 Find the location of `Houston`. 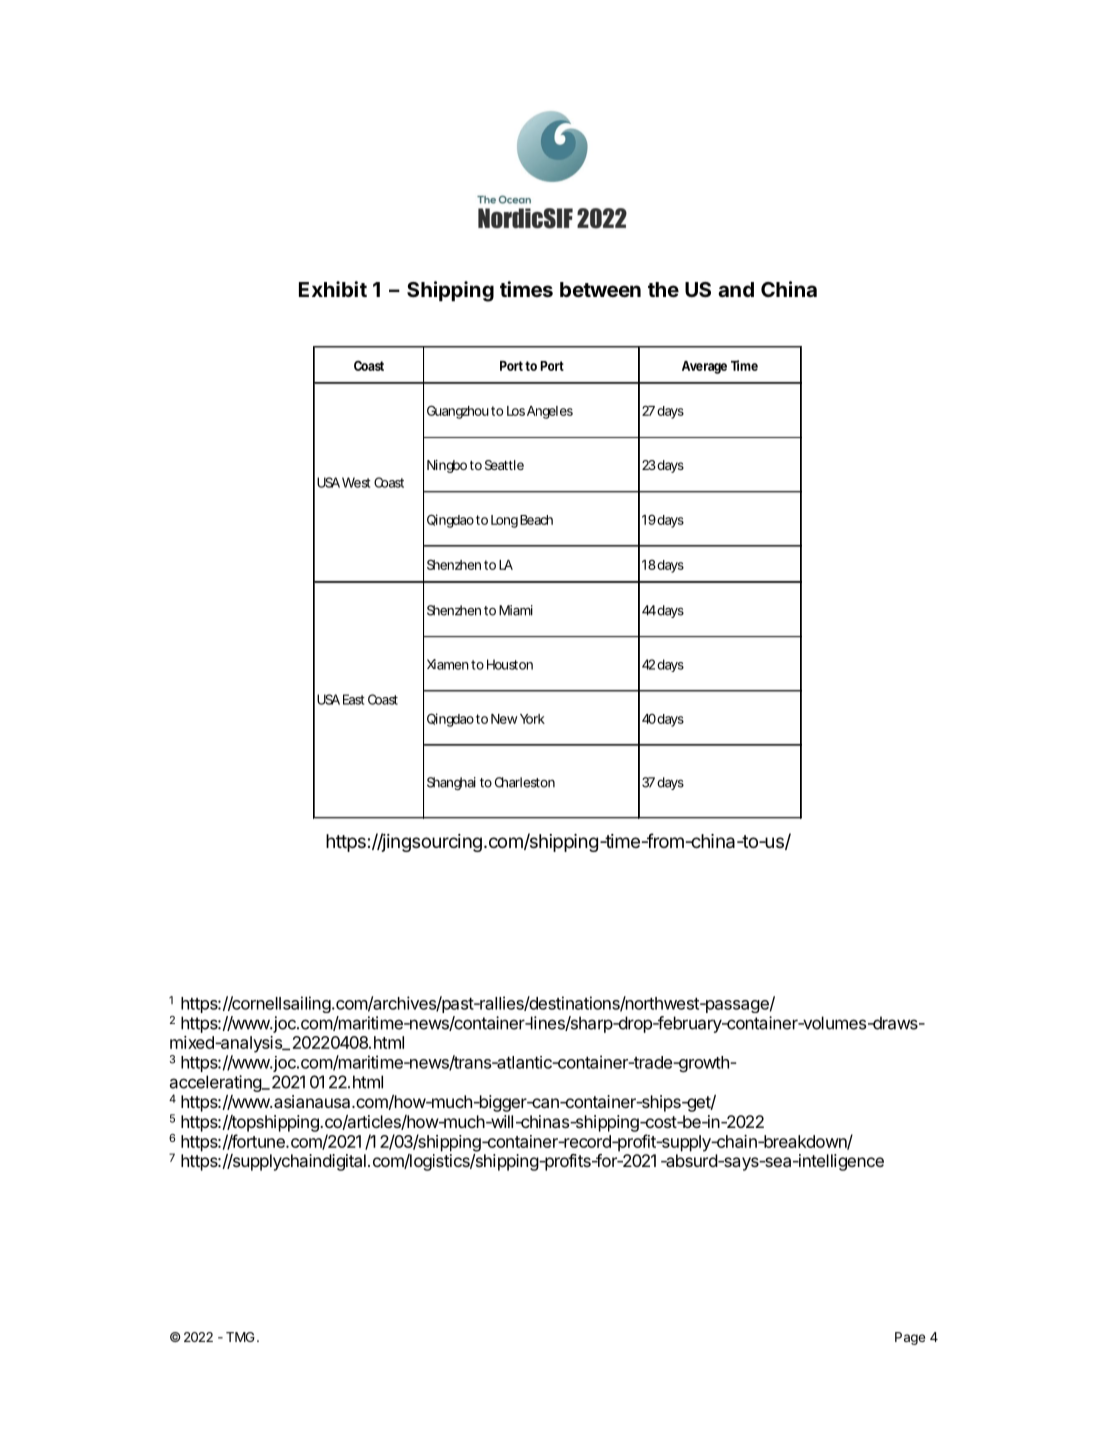

Houston is located at coordinates (510, 664).
